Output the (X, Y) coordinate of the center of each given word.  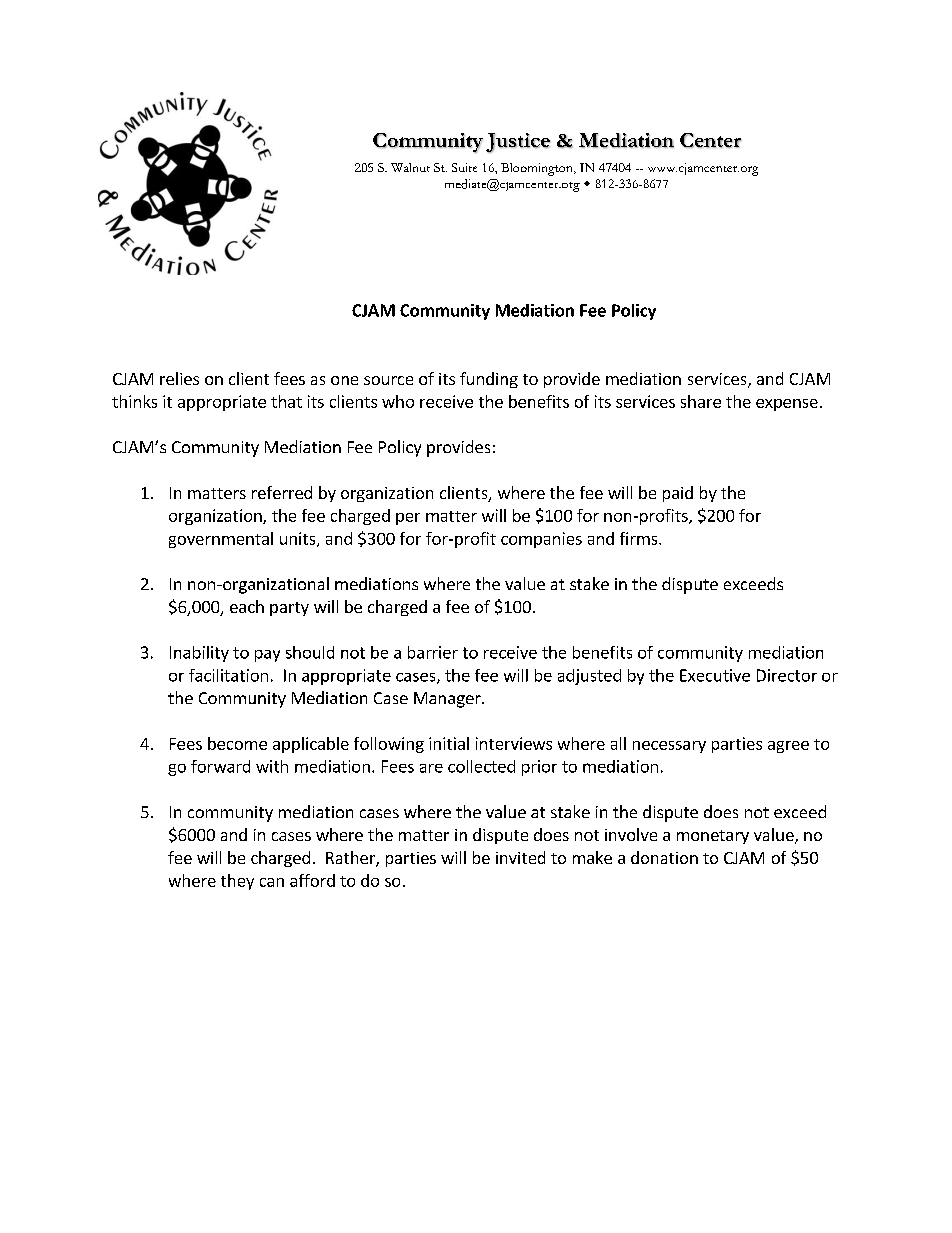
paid (678, 494)
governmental (221, 540)
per (408, 519)
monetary (713, 837)
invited (520, 857)
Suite (464, 167)
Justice (518, 143)
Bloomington (538, 169)
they (237, 882)
